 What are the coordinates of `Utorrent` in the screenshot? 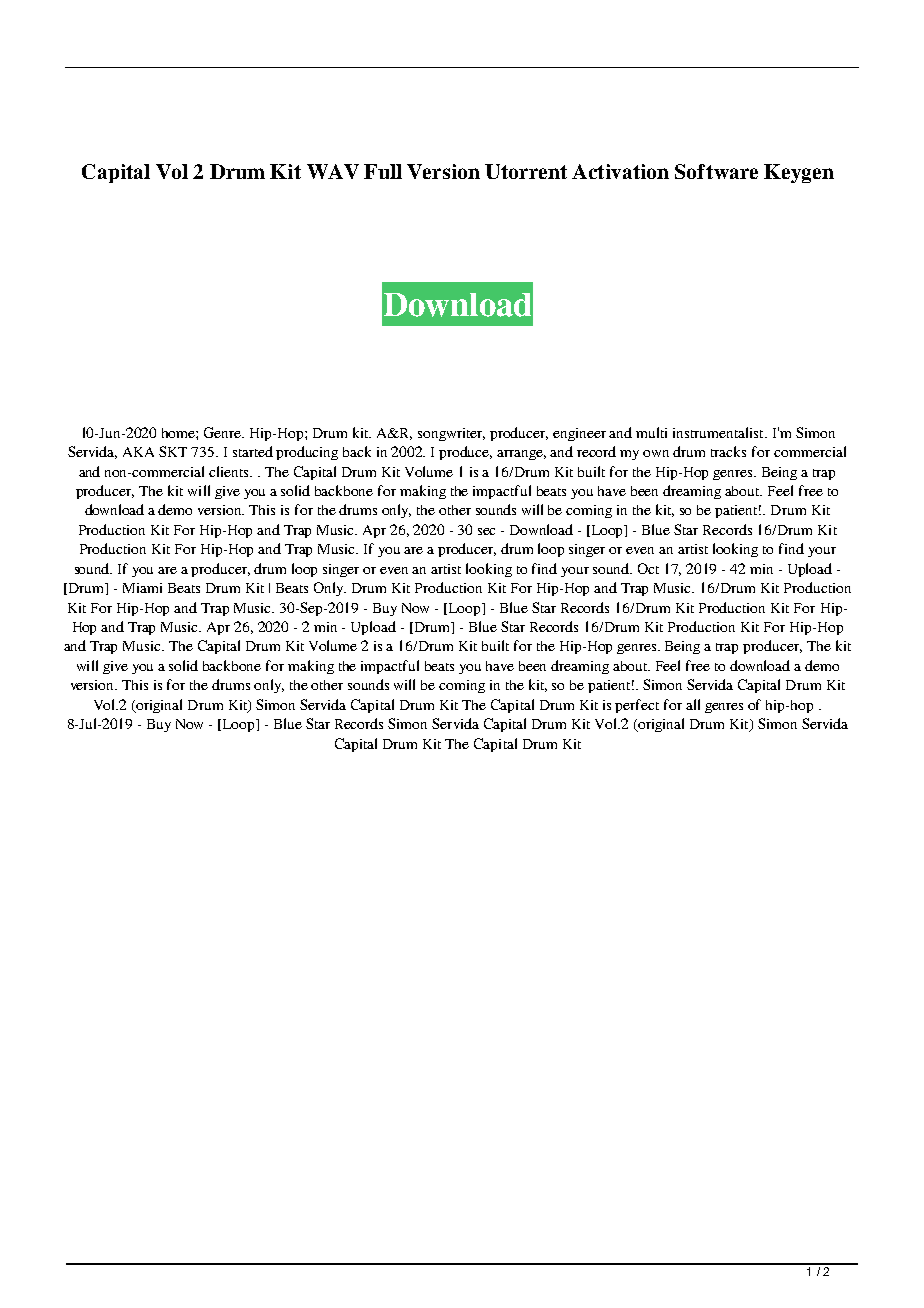 It's located at (526, 171).
